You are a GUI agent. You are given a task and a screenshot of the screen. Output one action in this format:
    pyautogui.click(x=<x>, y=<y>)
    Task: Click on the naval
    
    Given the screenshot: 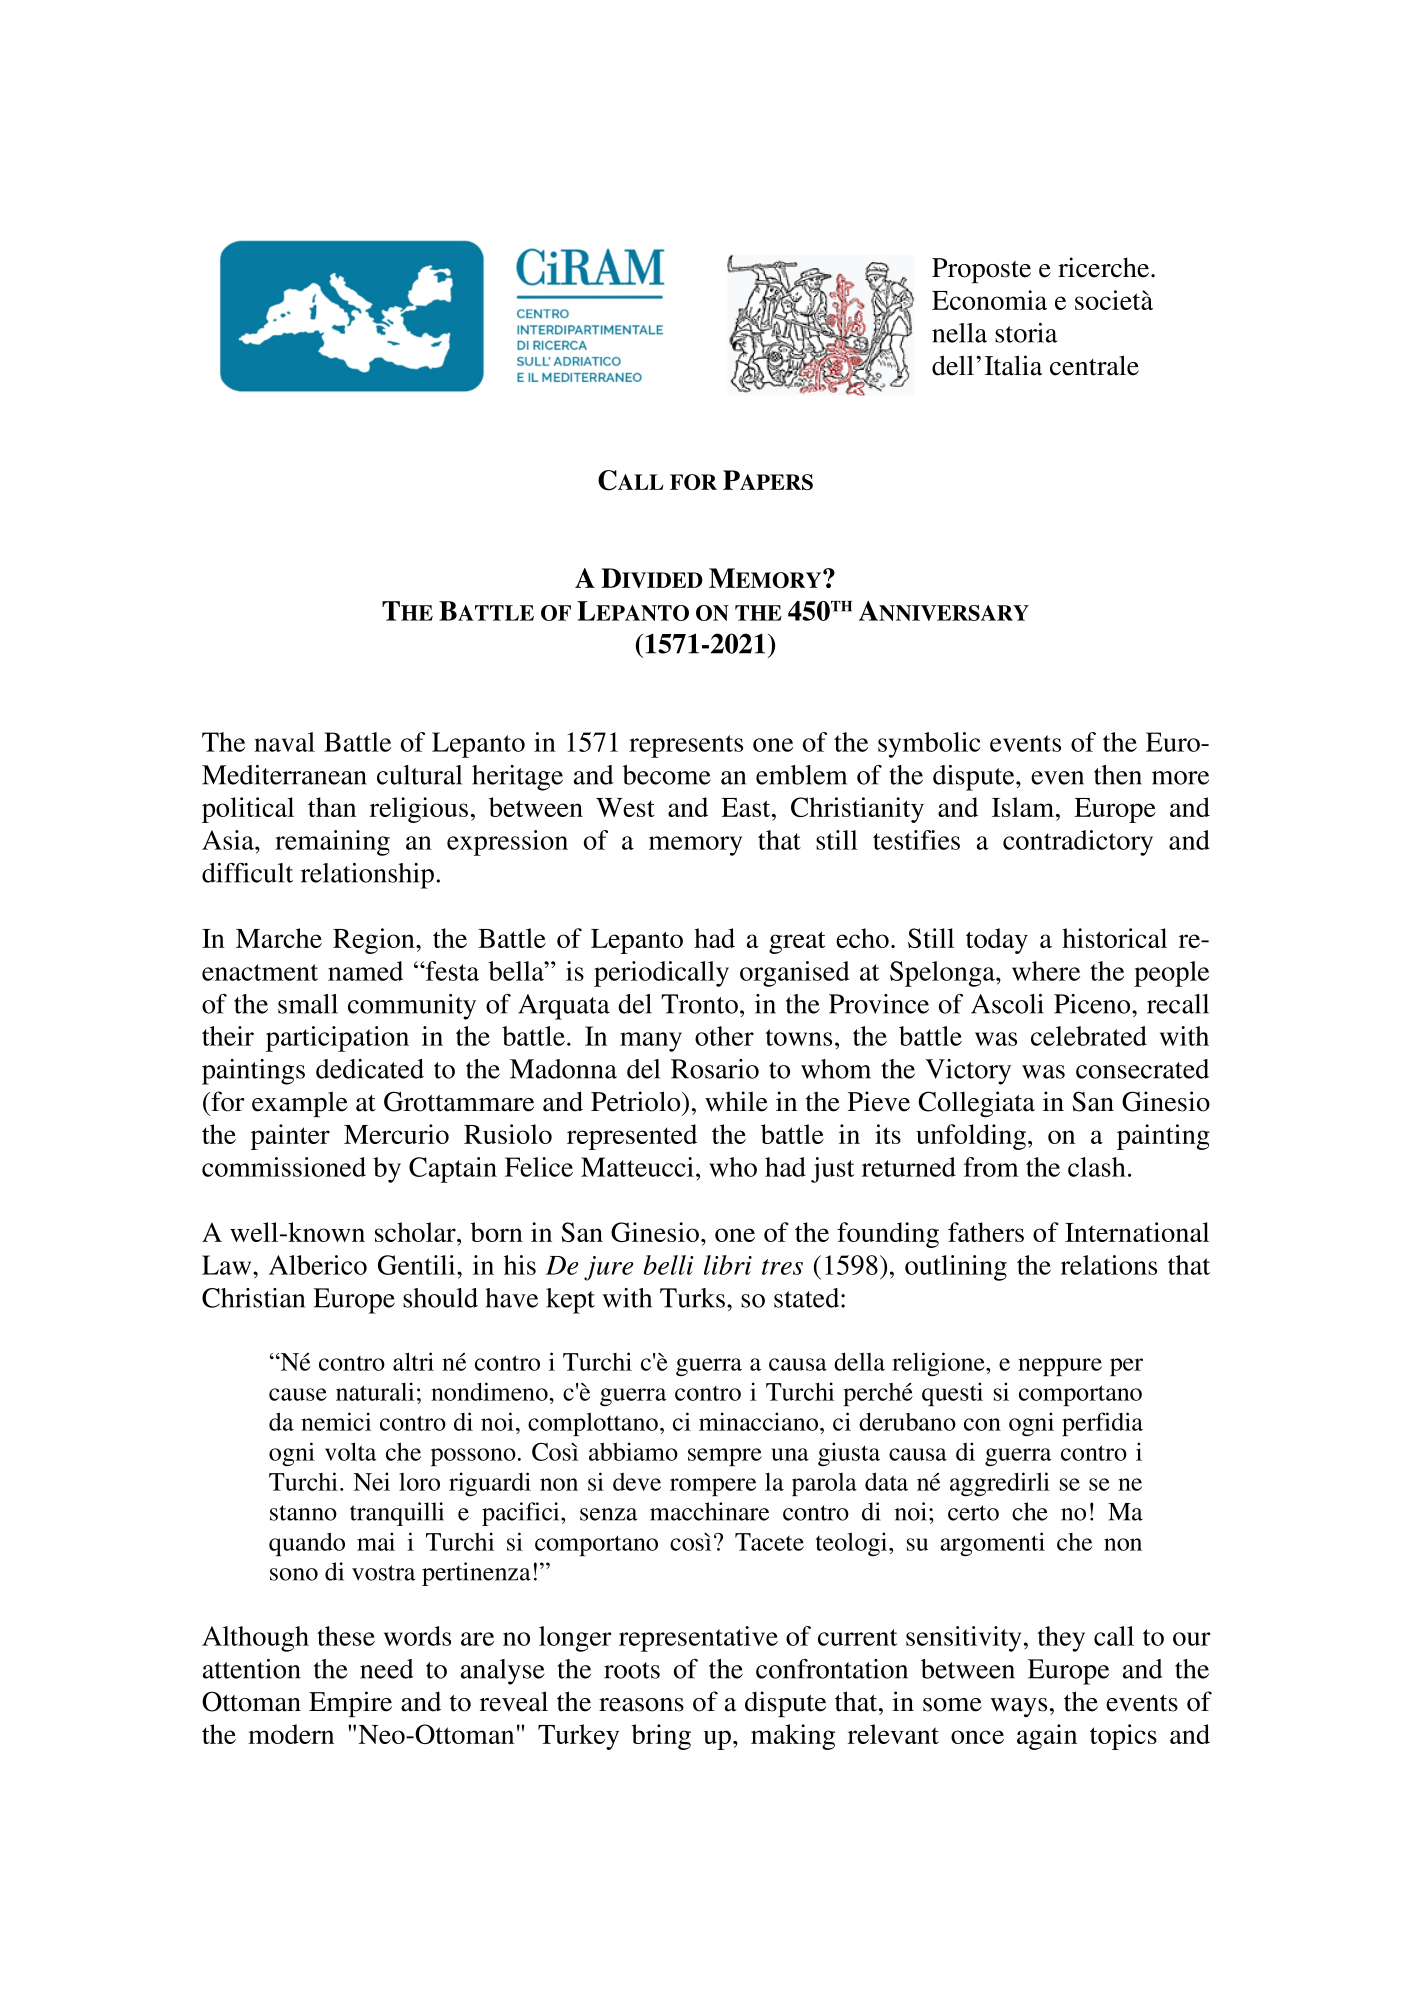 What is the action you would take?
    pyautogui.click(x=284, y=742)
